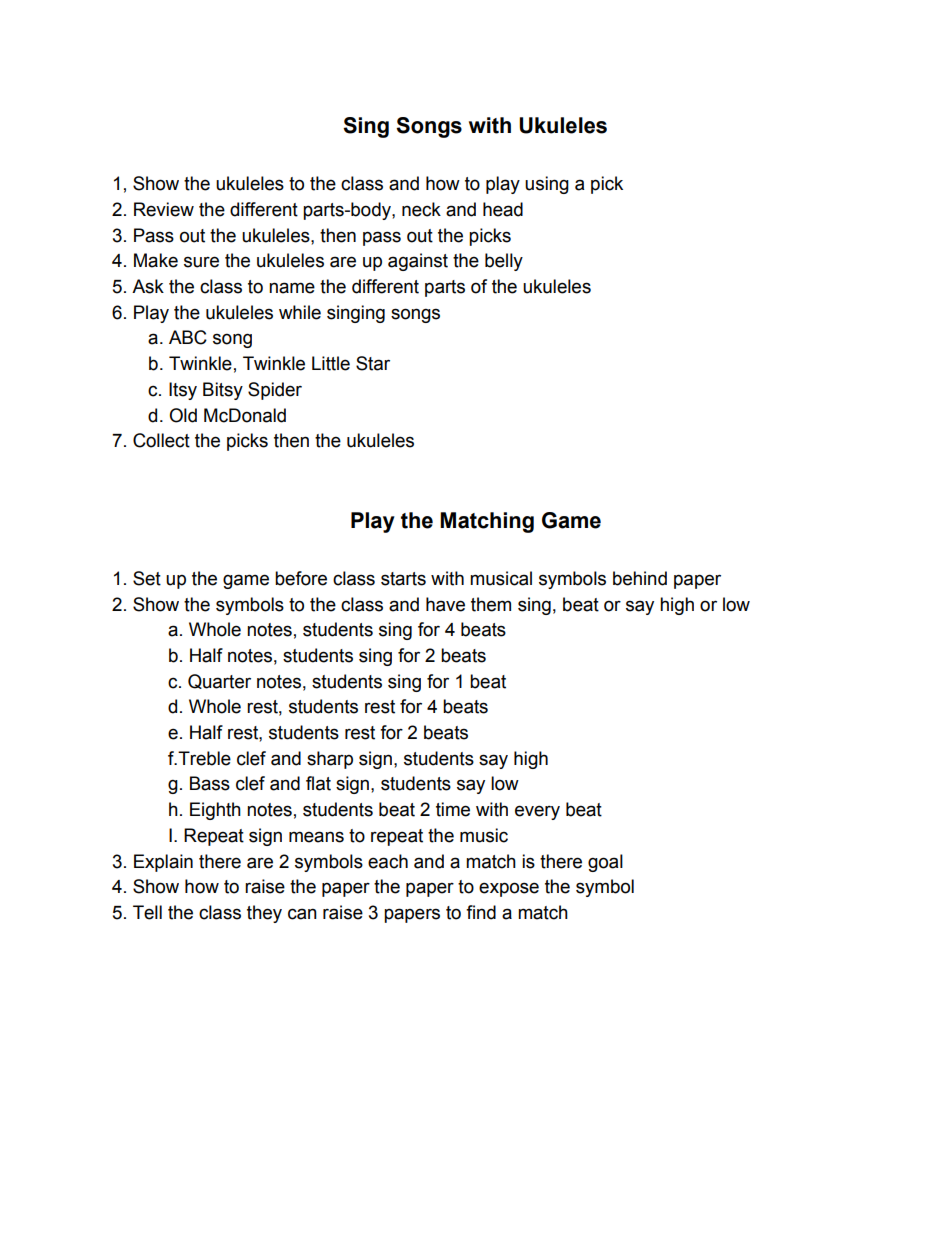 This screenshot has width=952, height=1233. Describe the element at coordinates (504, 262) in the screenshot. I see `belly` at that location.
